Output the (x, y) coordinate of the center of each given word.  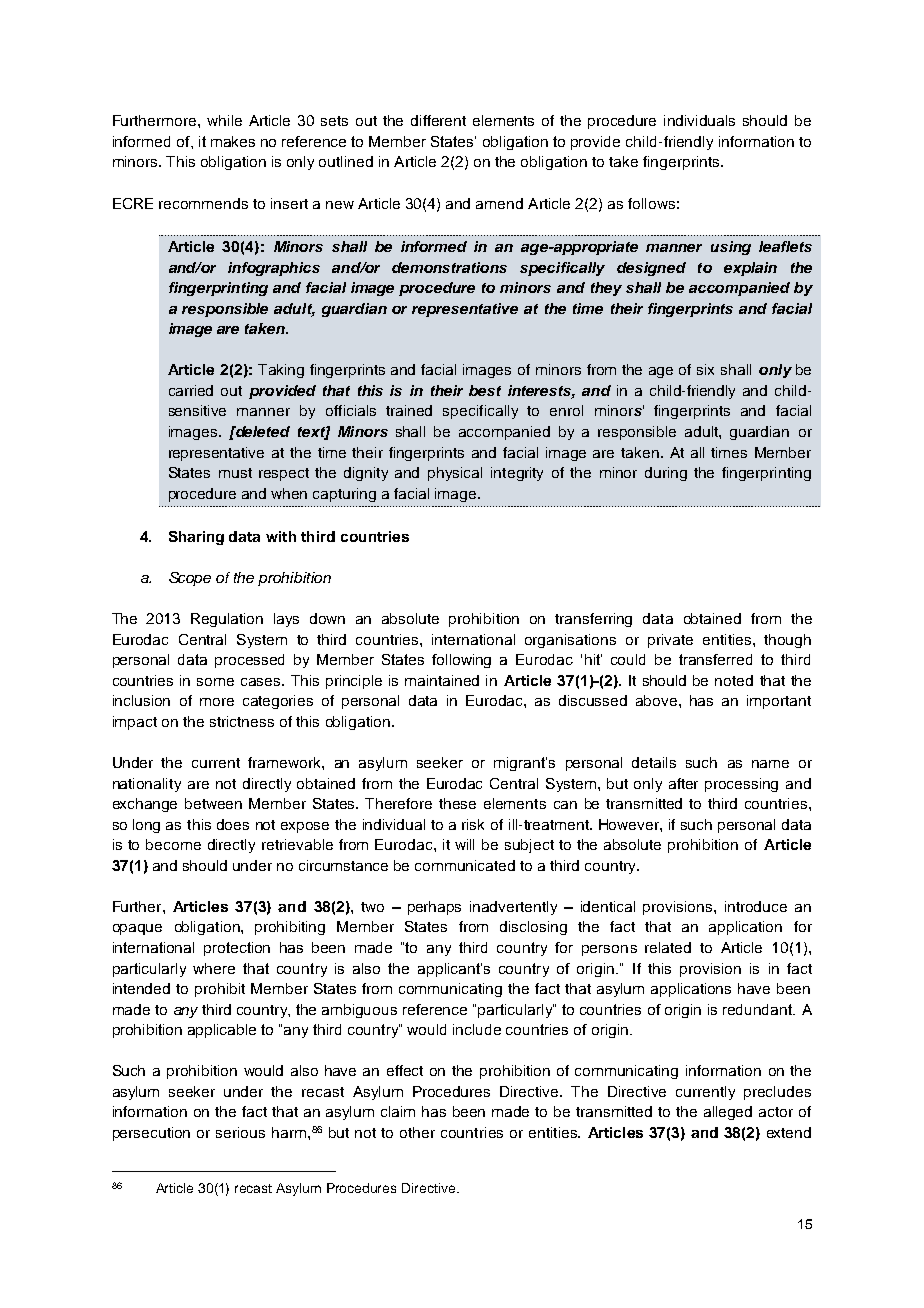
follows (651, 203)
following (461, 661)
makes (233, 141)
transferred (715, 659)
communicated (465, 865)
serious (240, 1132)
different (438, 120)
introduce (756, 906)
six (705, 369)
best (485, 390)
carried (191, 390)
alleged (728, 1113)
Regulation (227, 620)
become (173, 844)
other (417, 1132)
